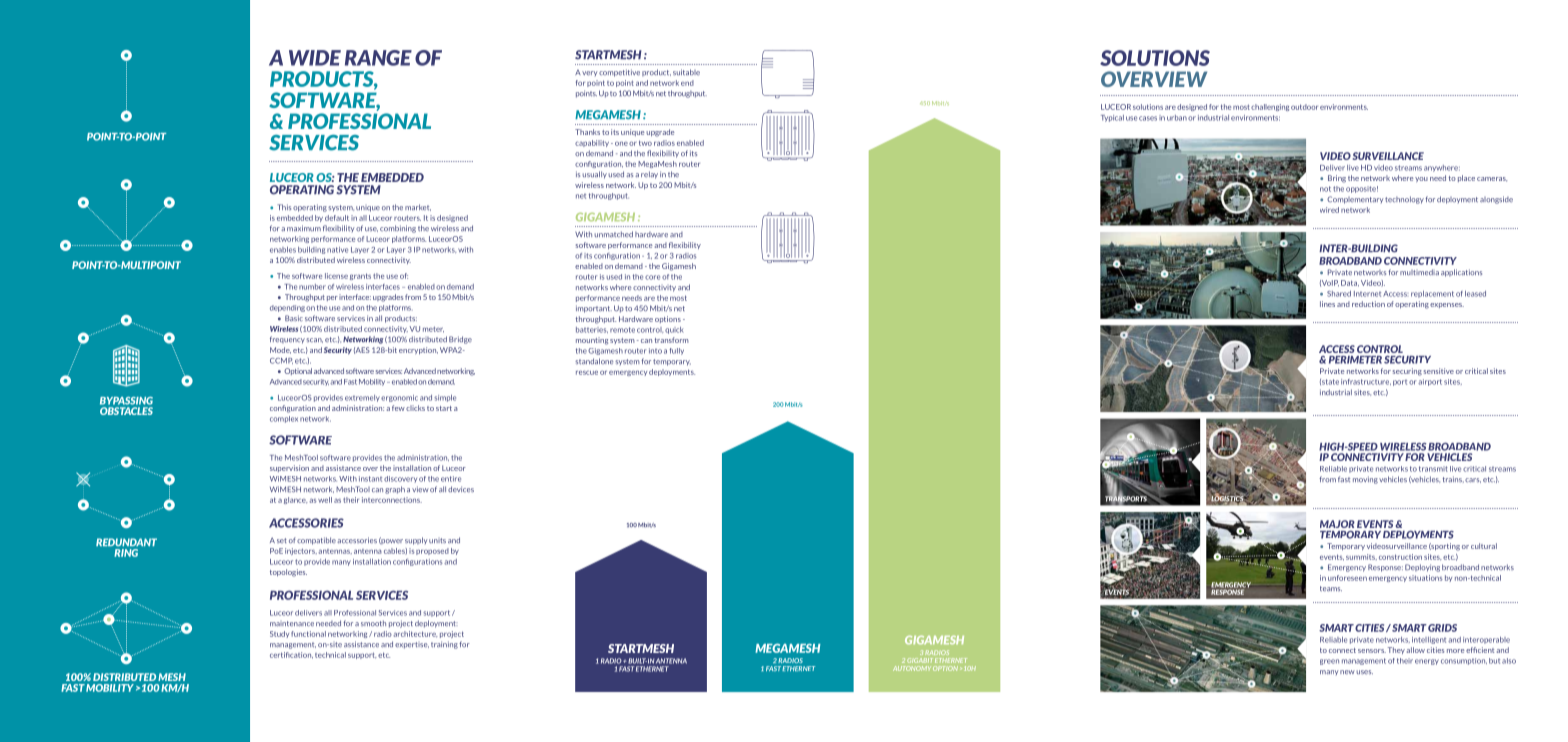 The image size is (1568, 742). What do you see at coordinates (1372, 651) in the screenshot?
I see `sensors` at bounding box center [1372, 651].
